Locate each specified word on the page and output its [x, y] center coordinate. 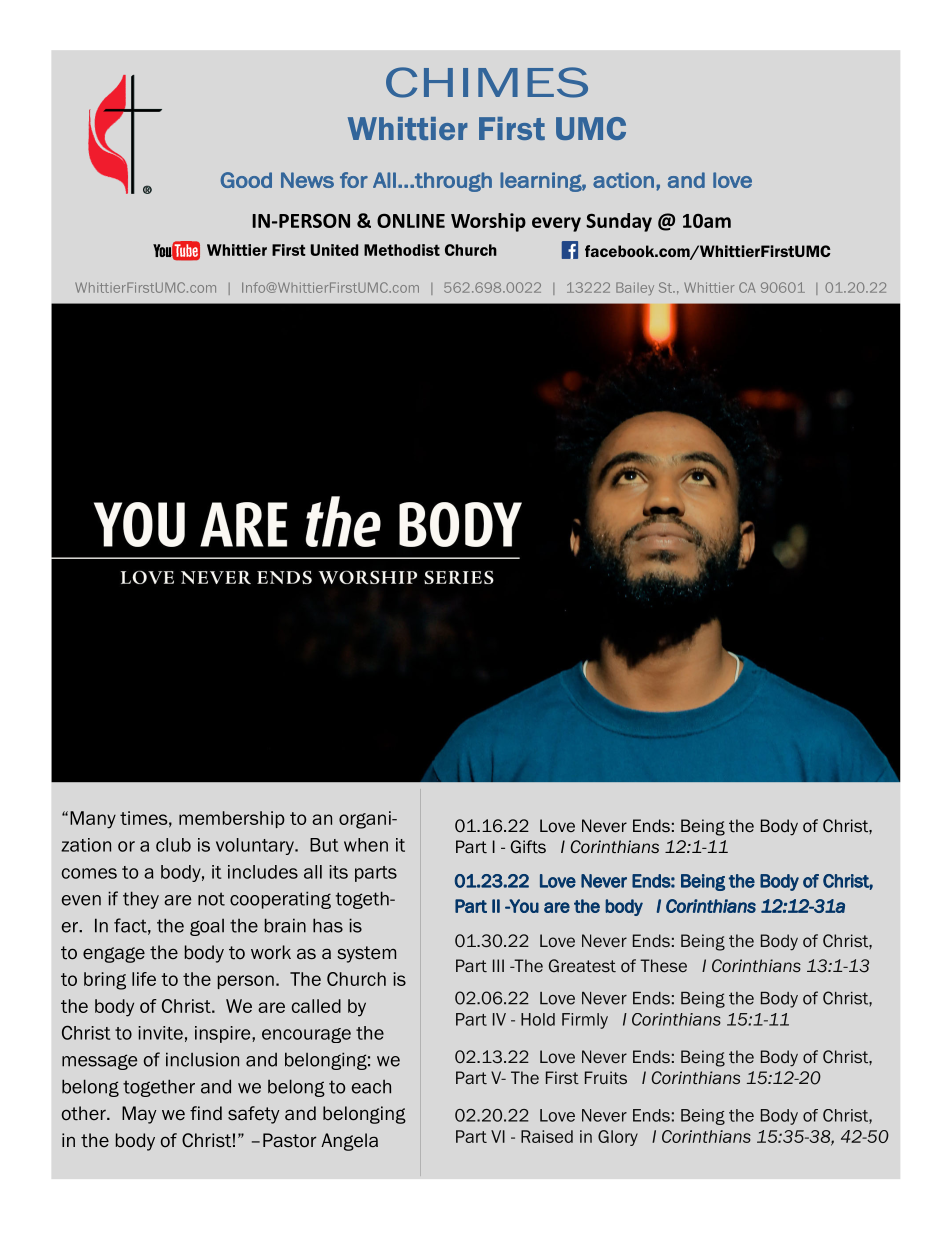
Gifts [528, 847]
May [139, 1115]
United [334, 250]
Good [246, 180]
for [354, 180]
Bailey [635, 288]
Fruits [606, 1077]
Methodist [402, 250]
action [623, 180]
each [371, 1087]
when [366, 845]
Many [93, 820]
